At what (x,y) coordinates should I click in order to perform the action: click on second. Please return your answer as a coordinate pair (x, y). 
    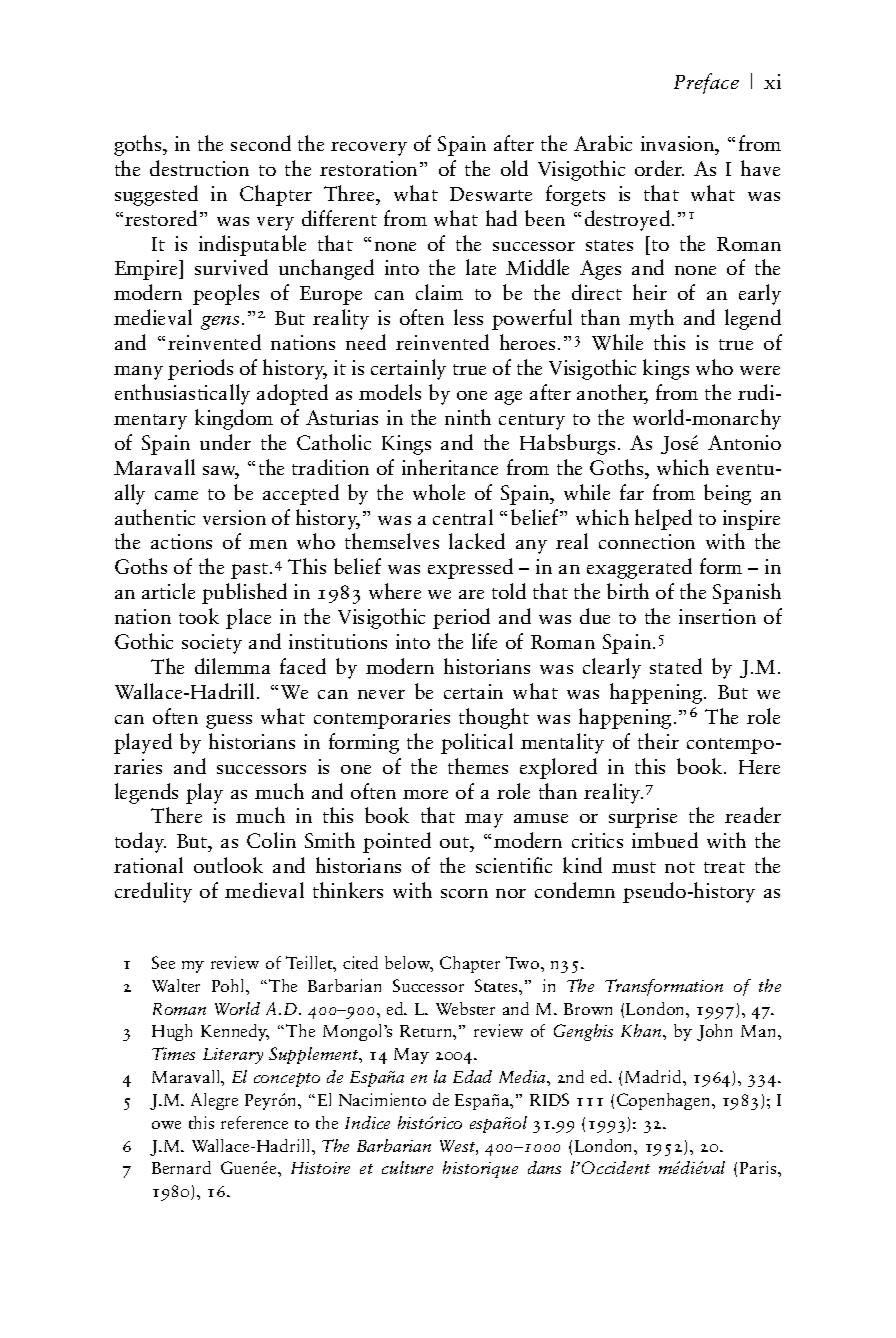
    Looking at the image, I should click on (261, 143).
